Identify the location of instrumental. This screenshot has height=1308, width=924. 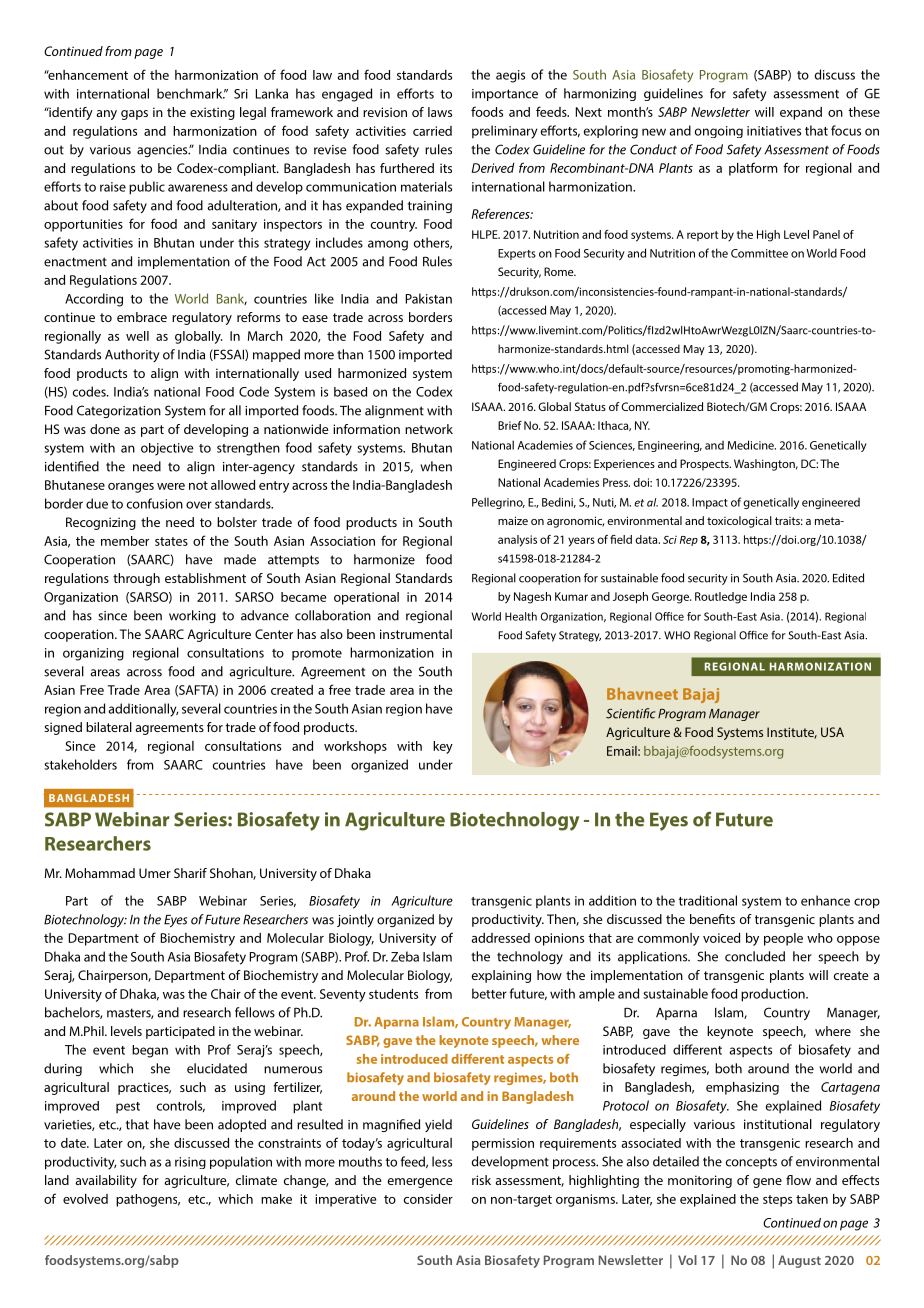
(416, 634).
